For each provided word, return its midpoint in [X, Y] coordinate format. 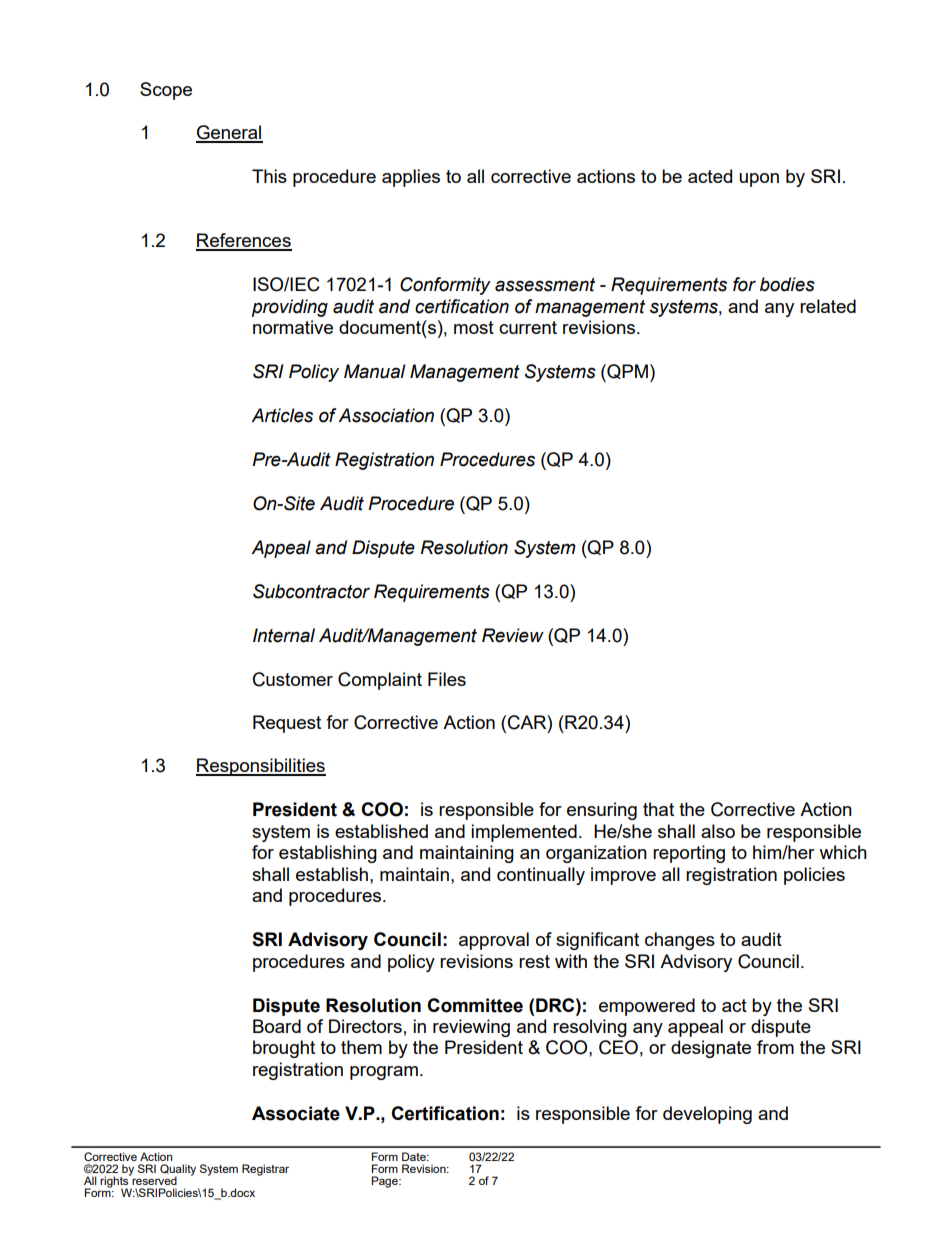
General [229, 133]
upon [759, 180]
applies [411, 178]
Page [385, 1182]
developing [707, 1115]
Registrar [265, 1170]
